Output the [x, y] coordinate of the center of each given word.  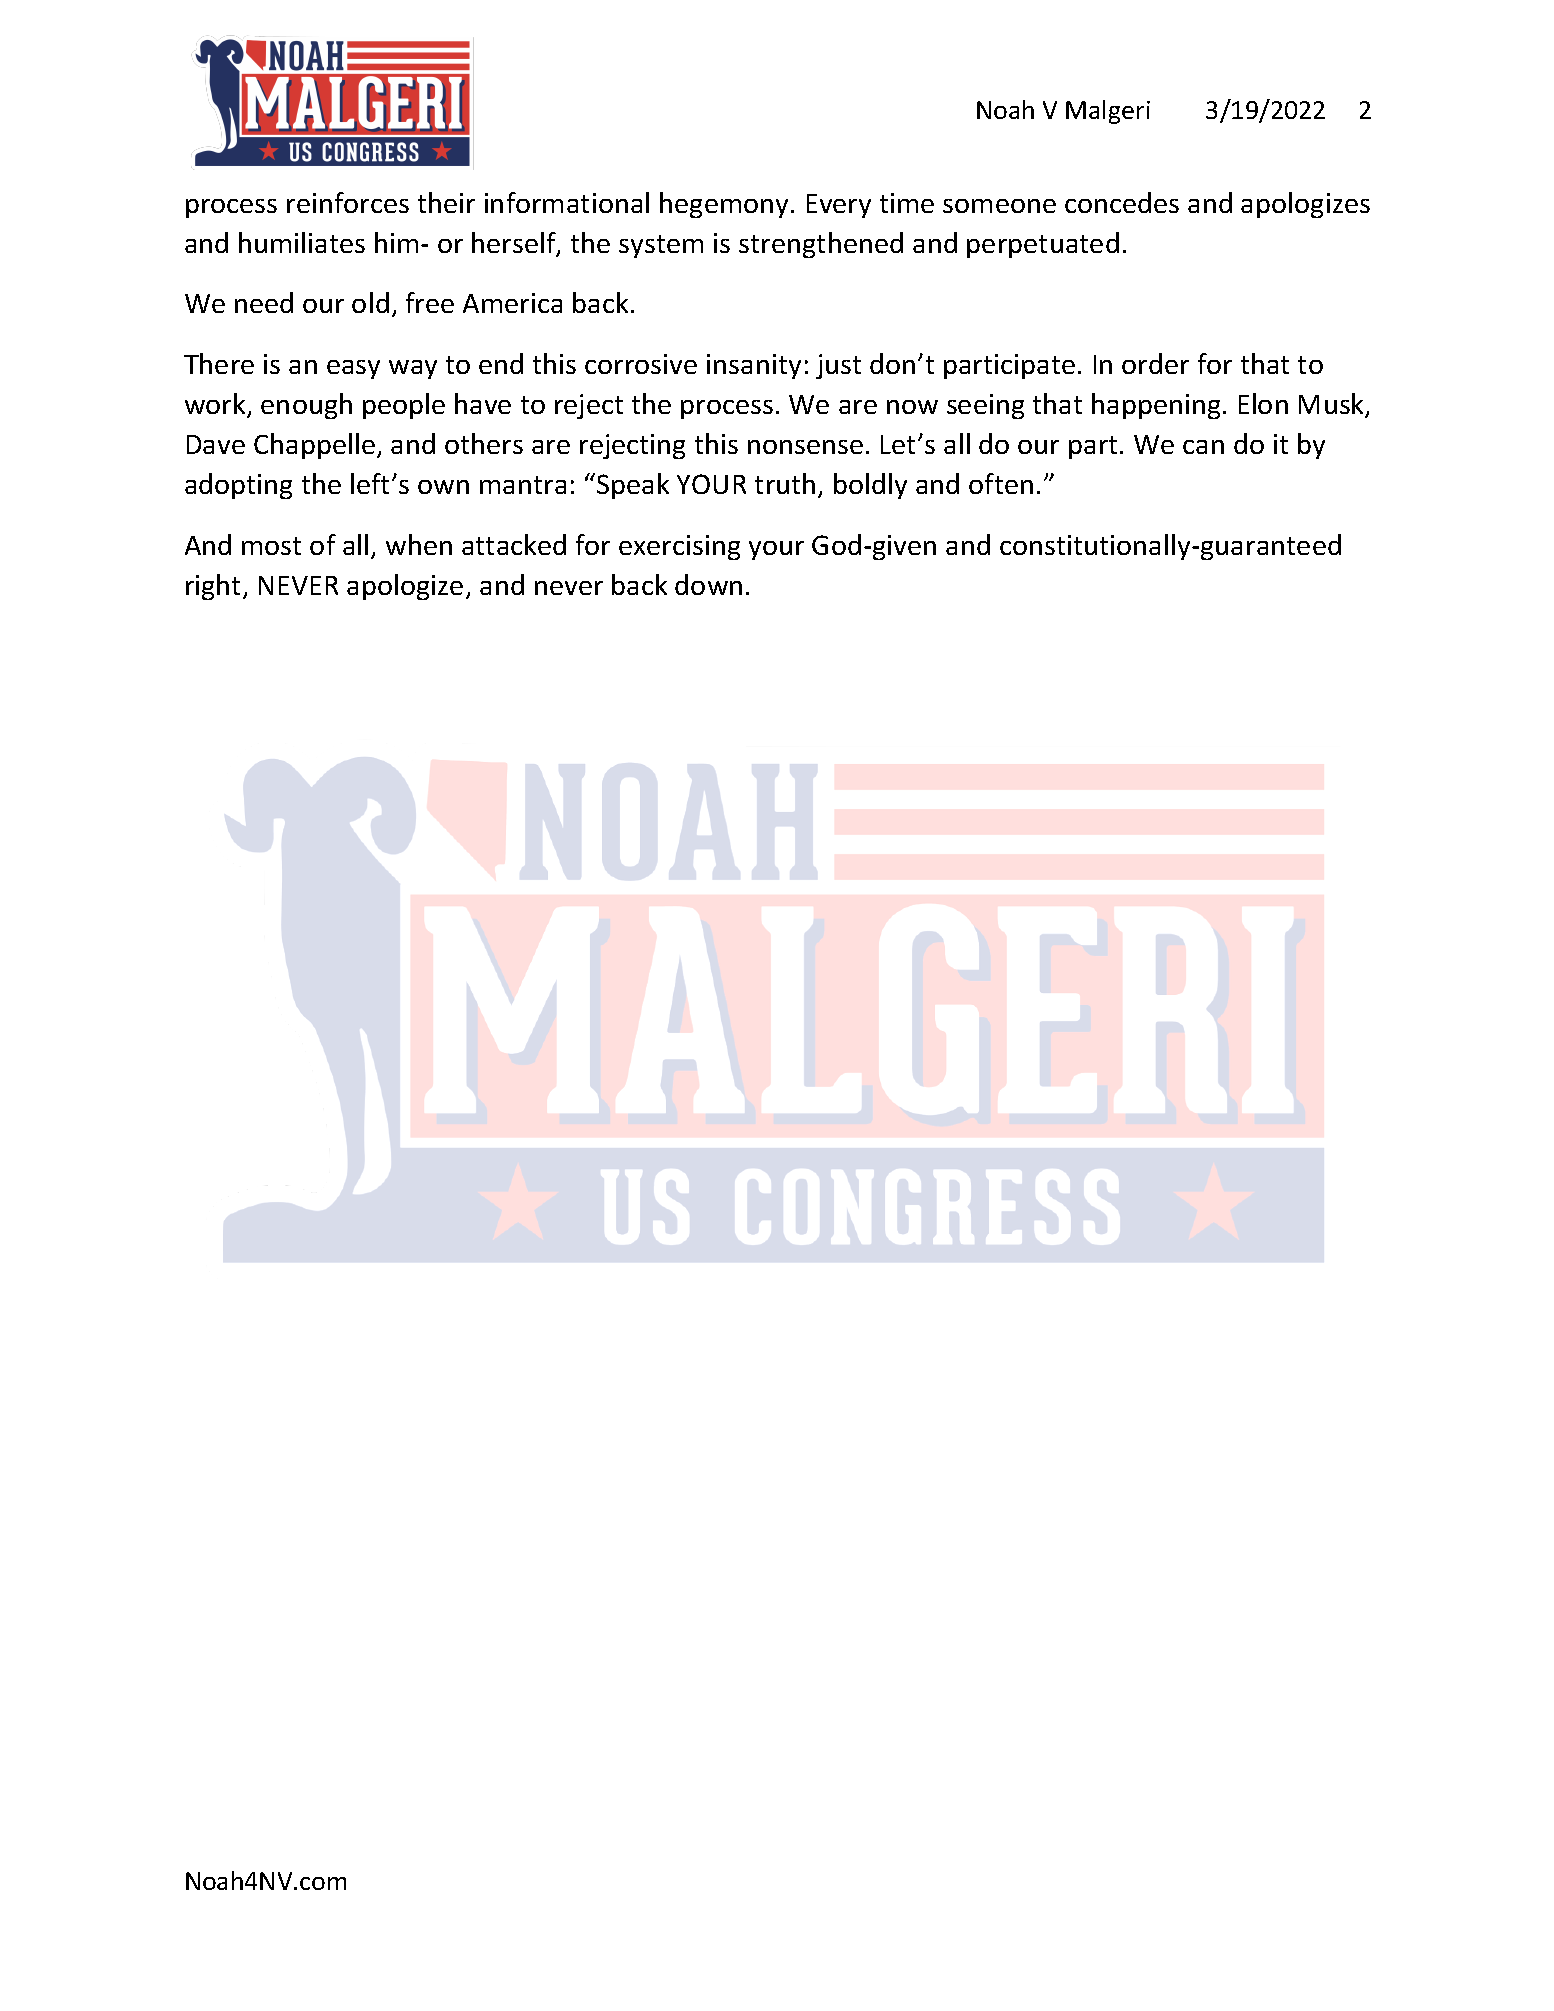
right [215, 587]
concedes [1122, 202]
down [708, 584]
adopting [238, 486]
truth [785, 483]
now [912, 407]
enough [306, 406]
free [430, 302]
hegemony [726, 205]
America [512, 303]
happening [1156, 406]
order [1155, 363]
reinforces [348, 202]
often [1001, 483]
